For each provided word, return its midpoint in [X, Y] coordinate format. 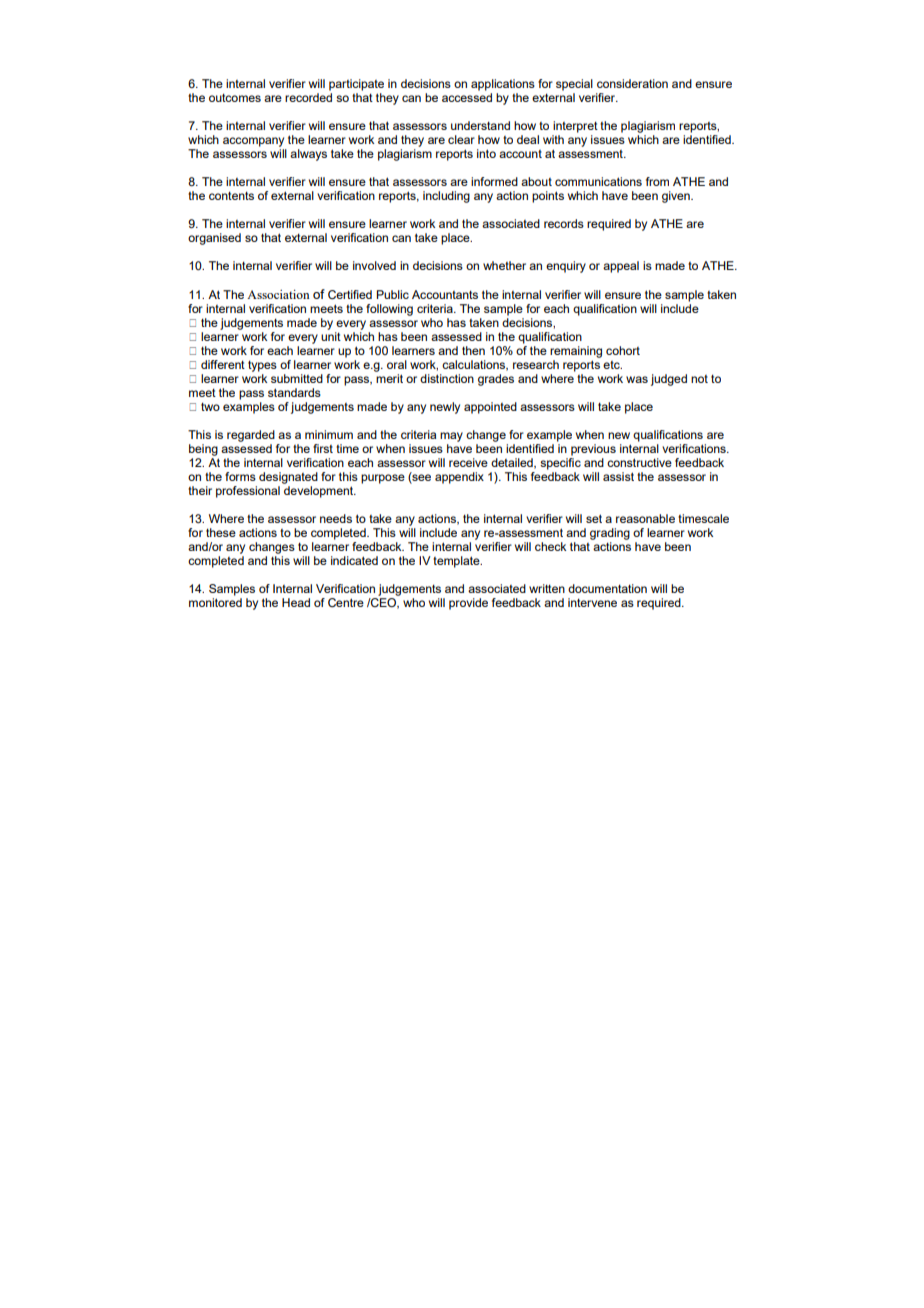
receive [468, 462]
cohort [623, 350]
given [677, 197]
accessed [467, 97]
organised [214, 239]
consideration [632, 83]
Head [296, 602]
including [446, 197]
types [262, 366]
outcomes [235, 97]
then [473, 350]
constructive [639, 462]
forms [240, 476]
